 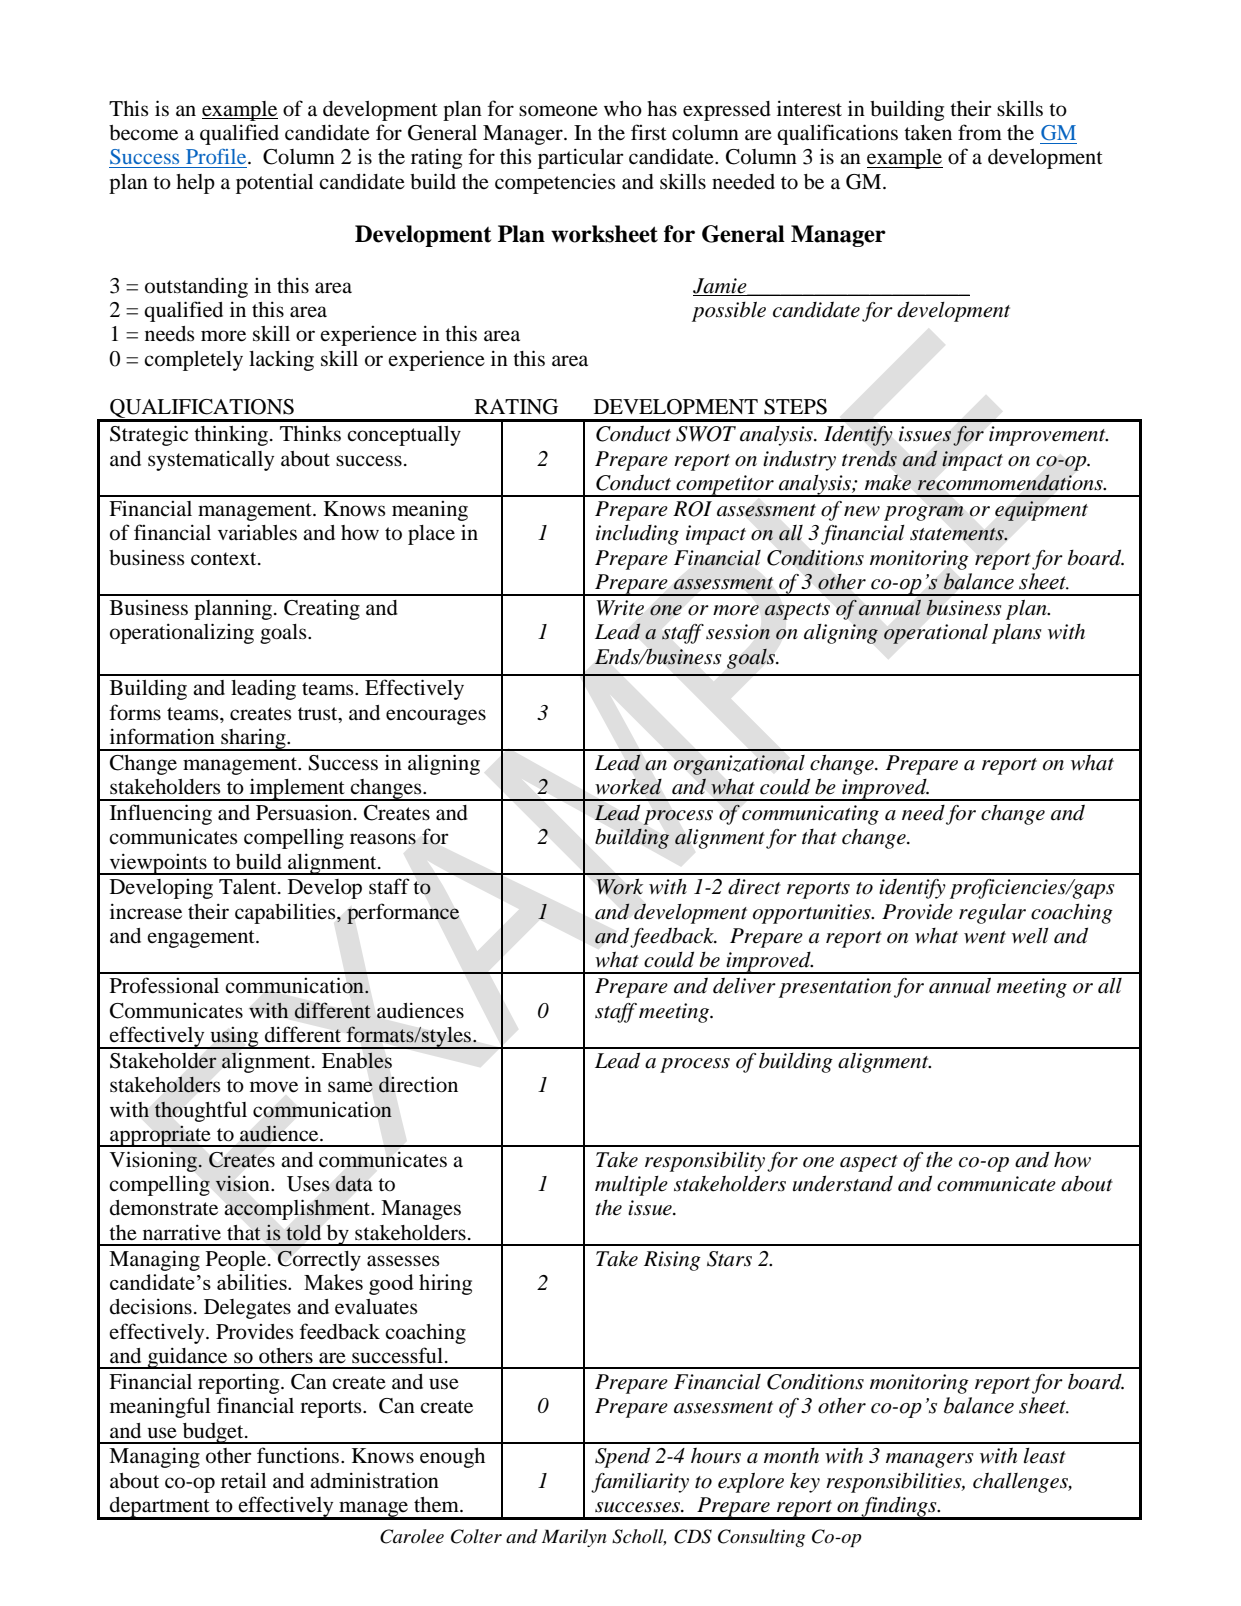 I want to click on retail, so click(x=243, y=1480).
